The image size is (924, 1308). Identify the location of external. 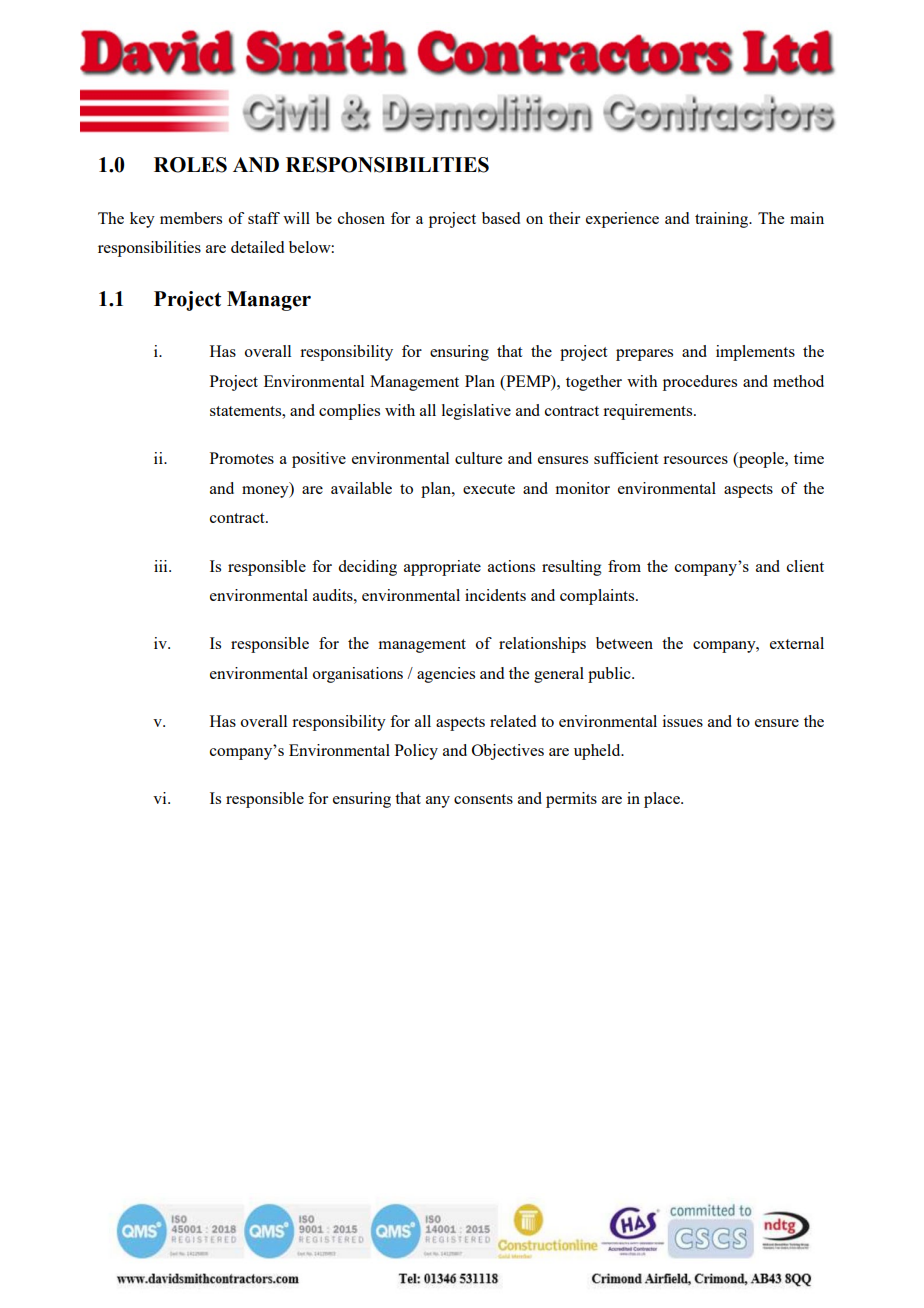
(797, 643).
